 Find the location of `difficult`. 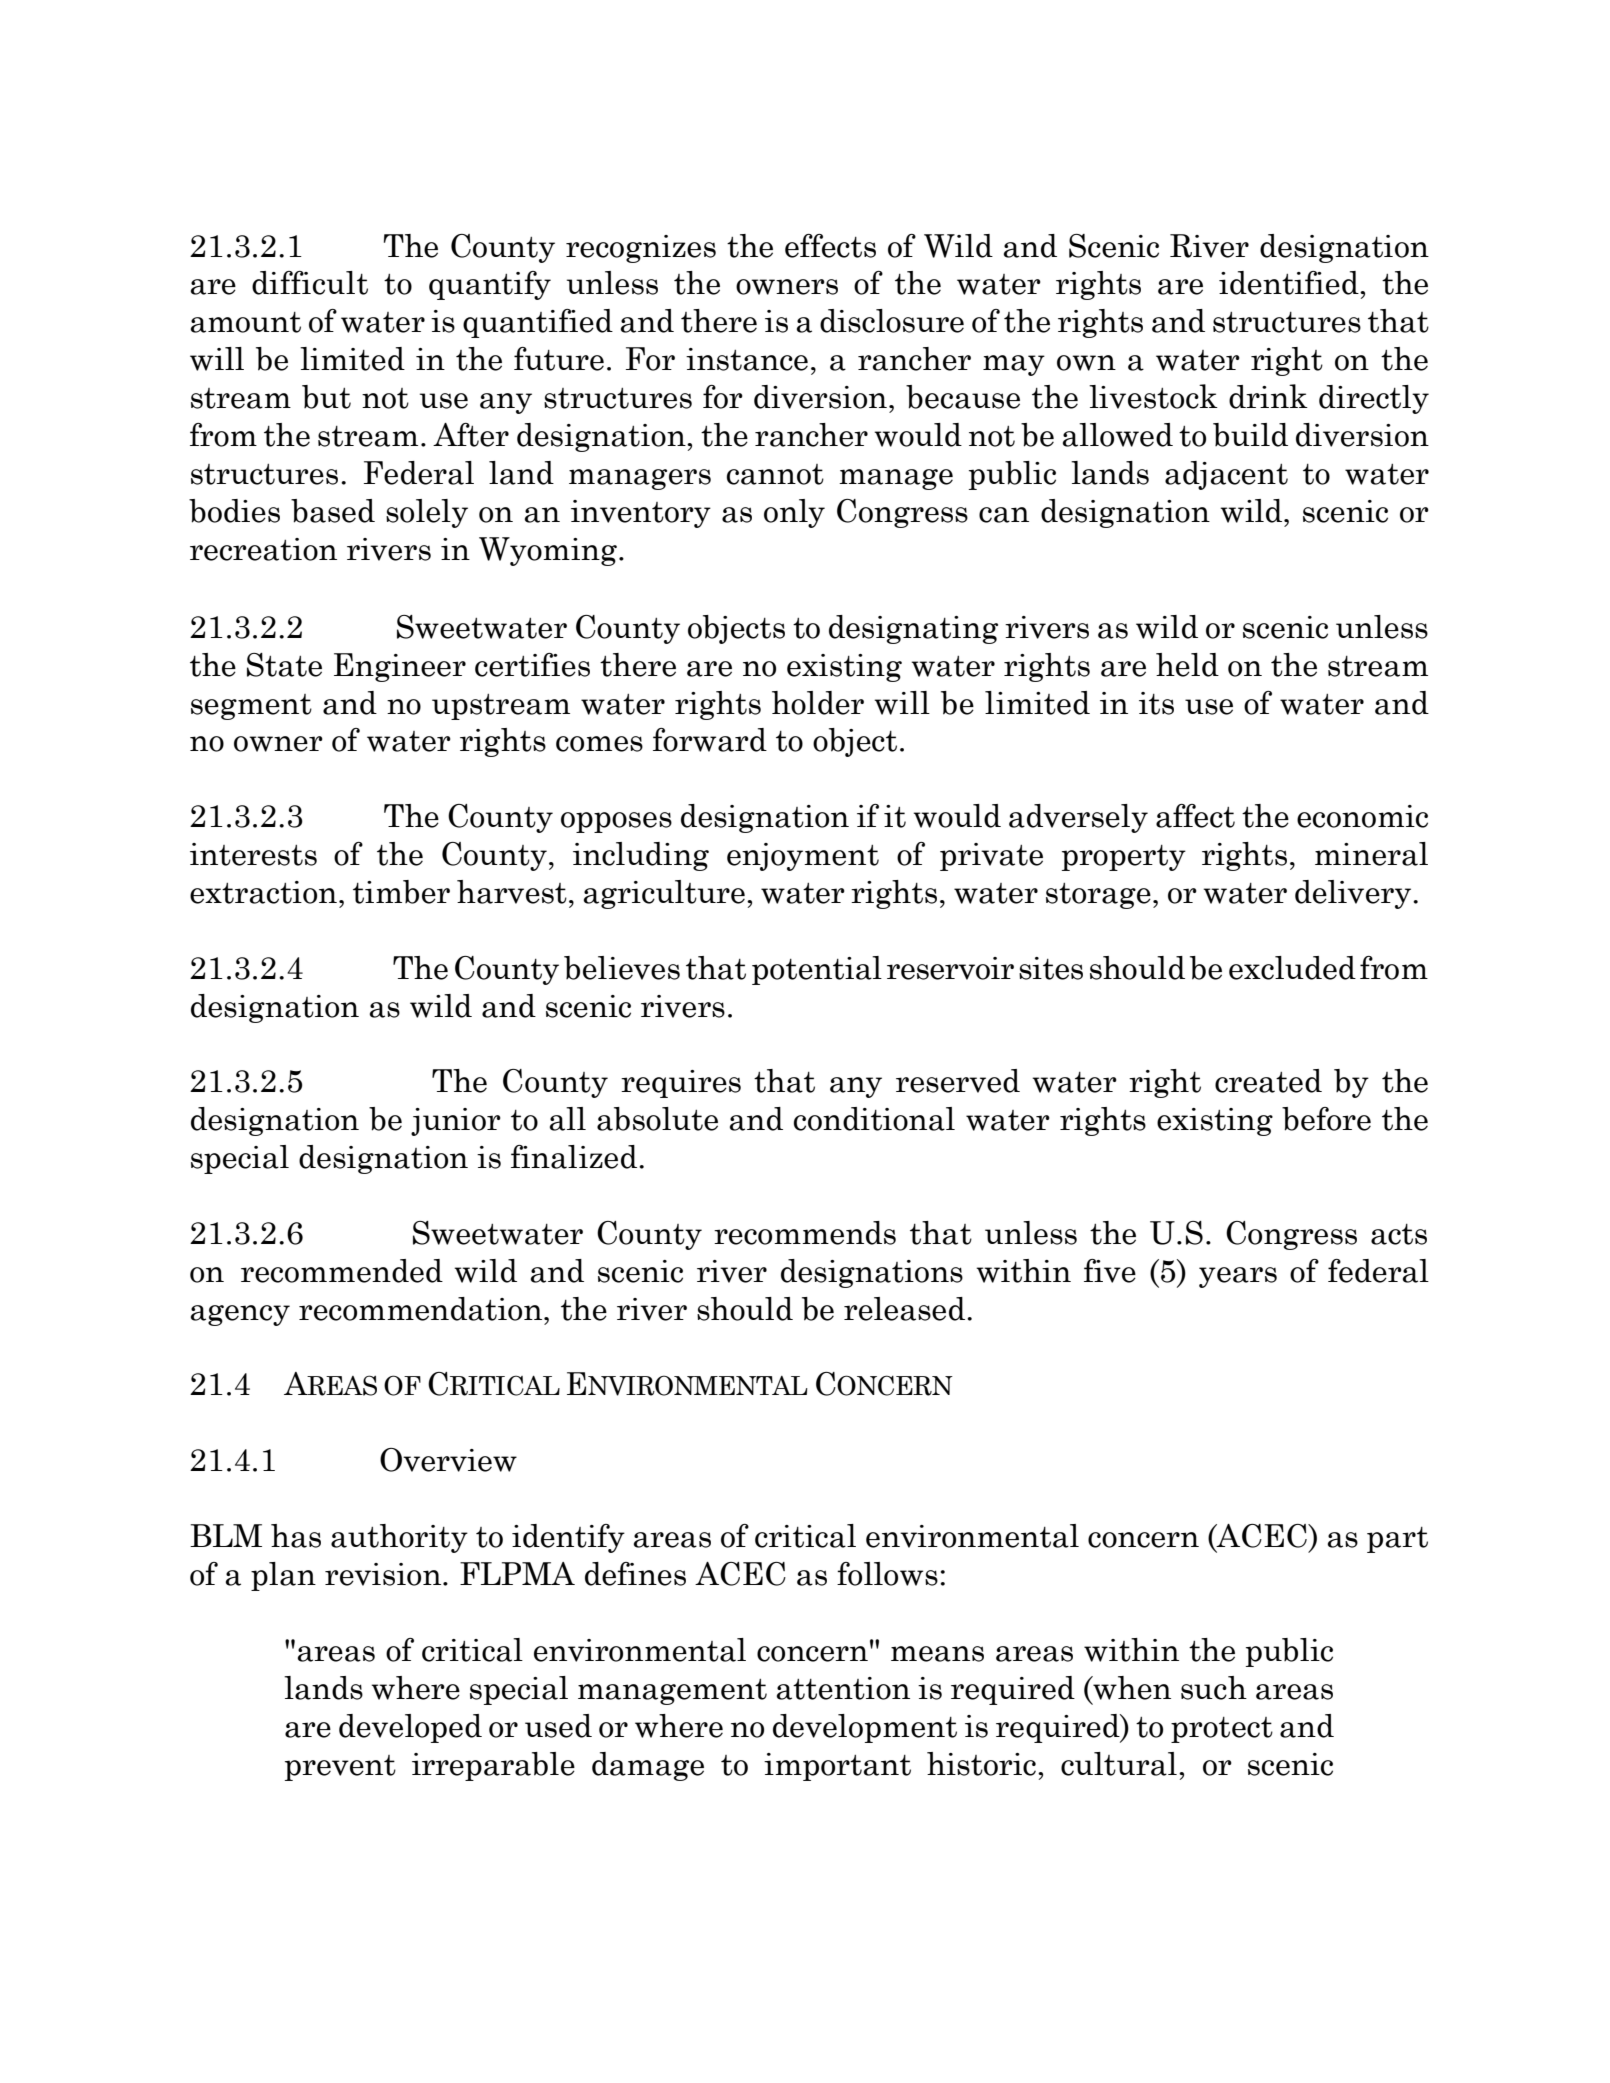

difficult is located at coordinates (310, 283).
